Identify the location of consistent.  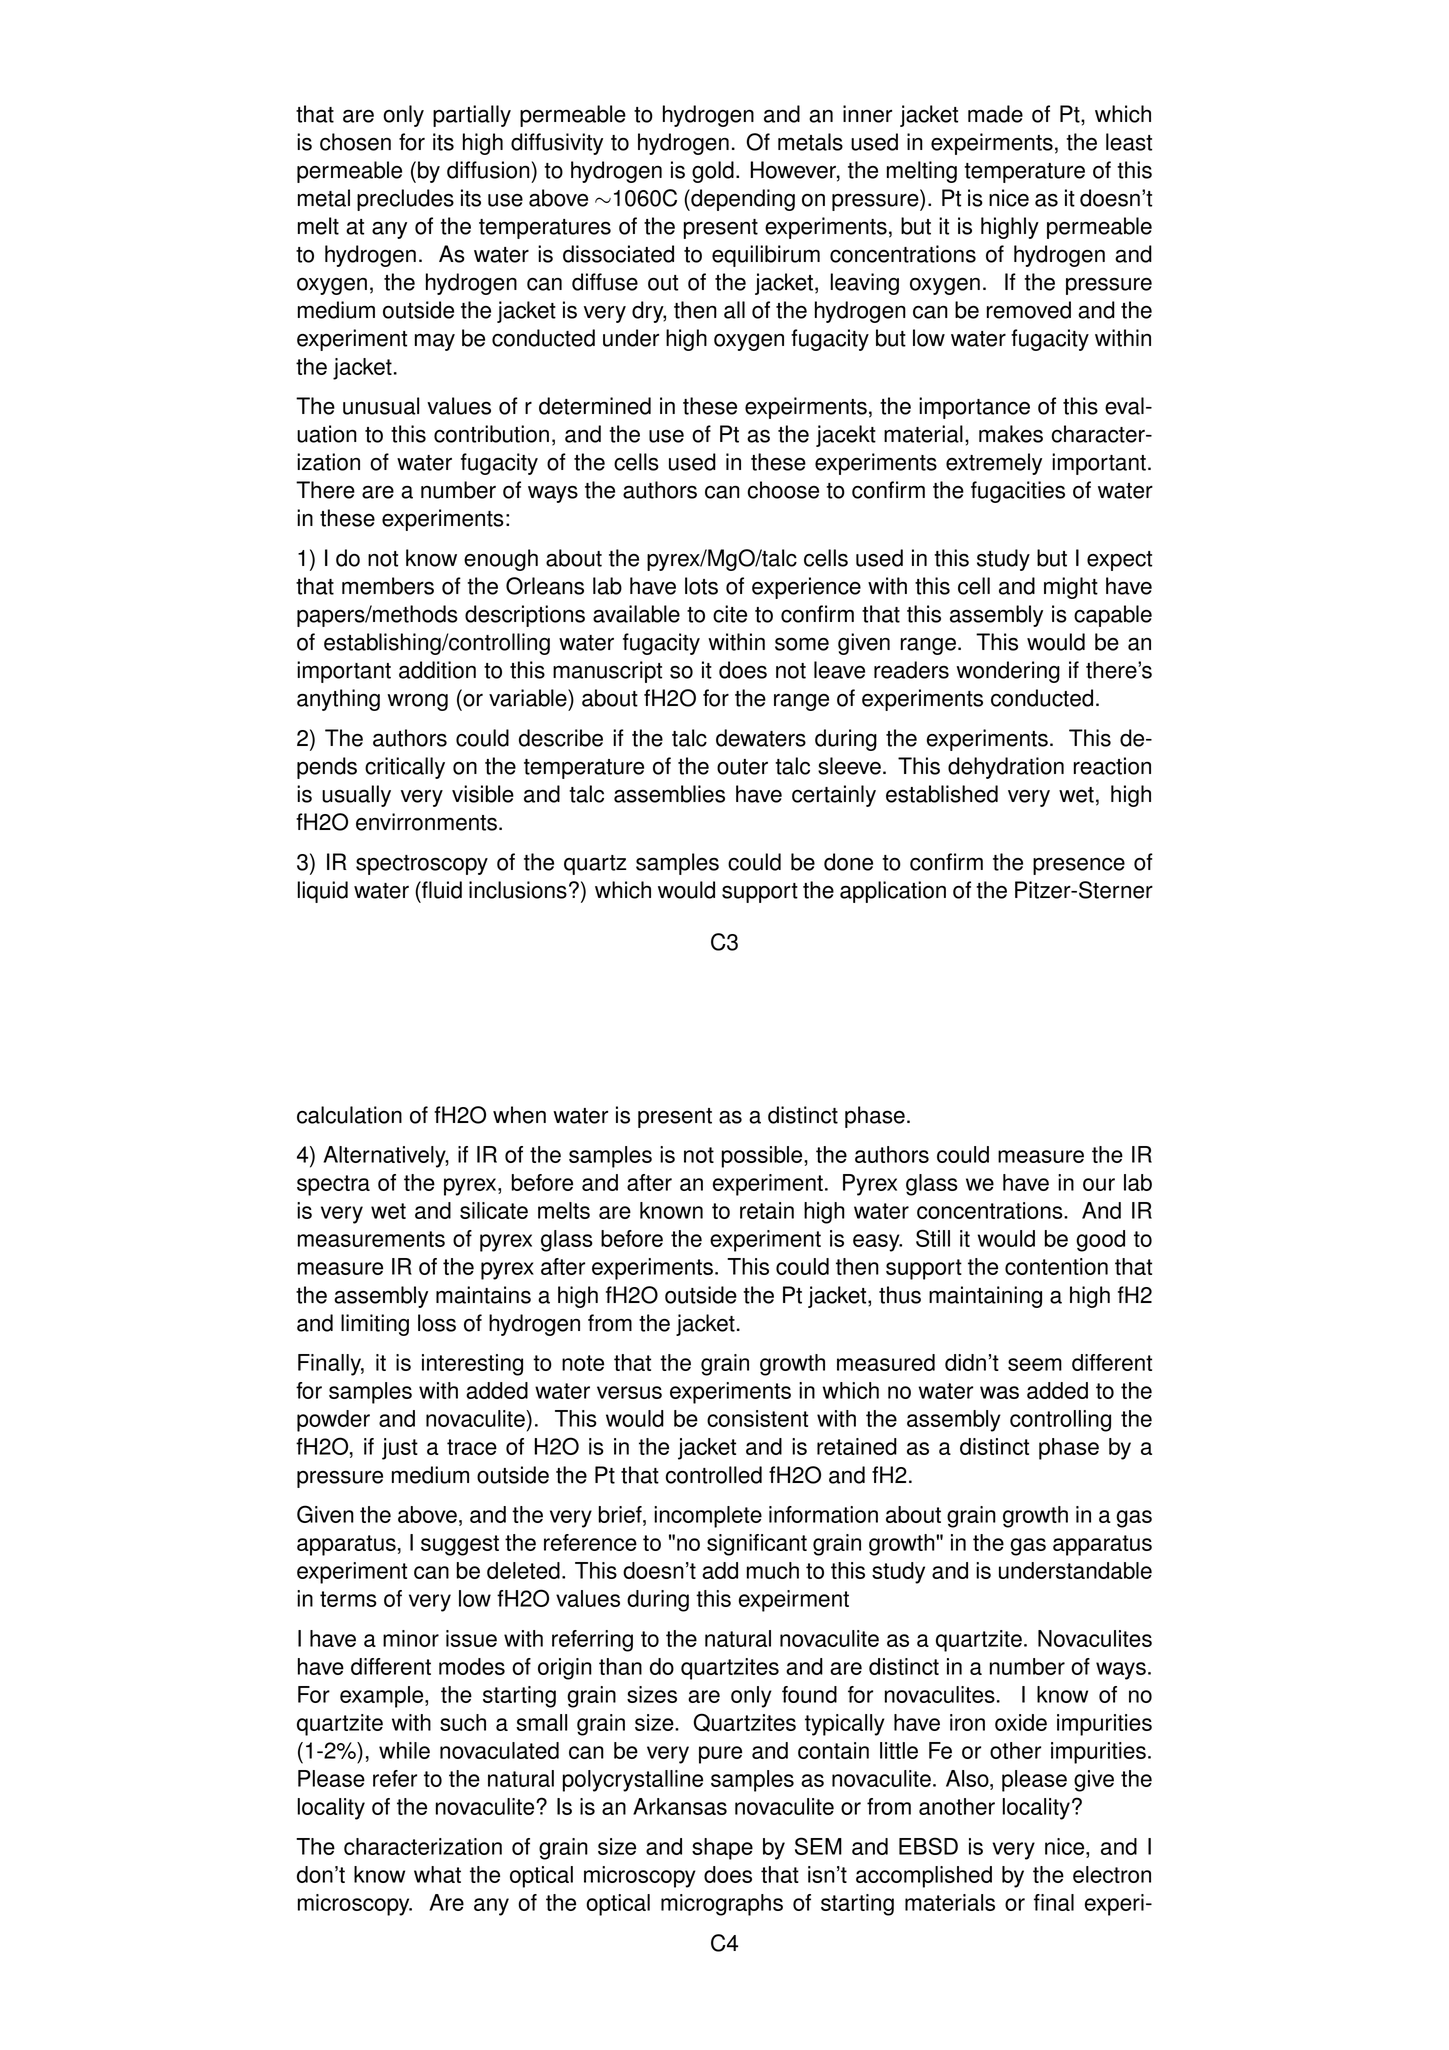
(757, 1418).
